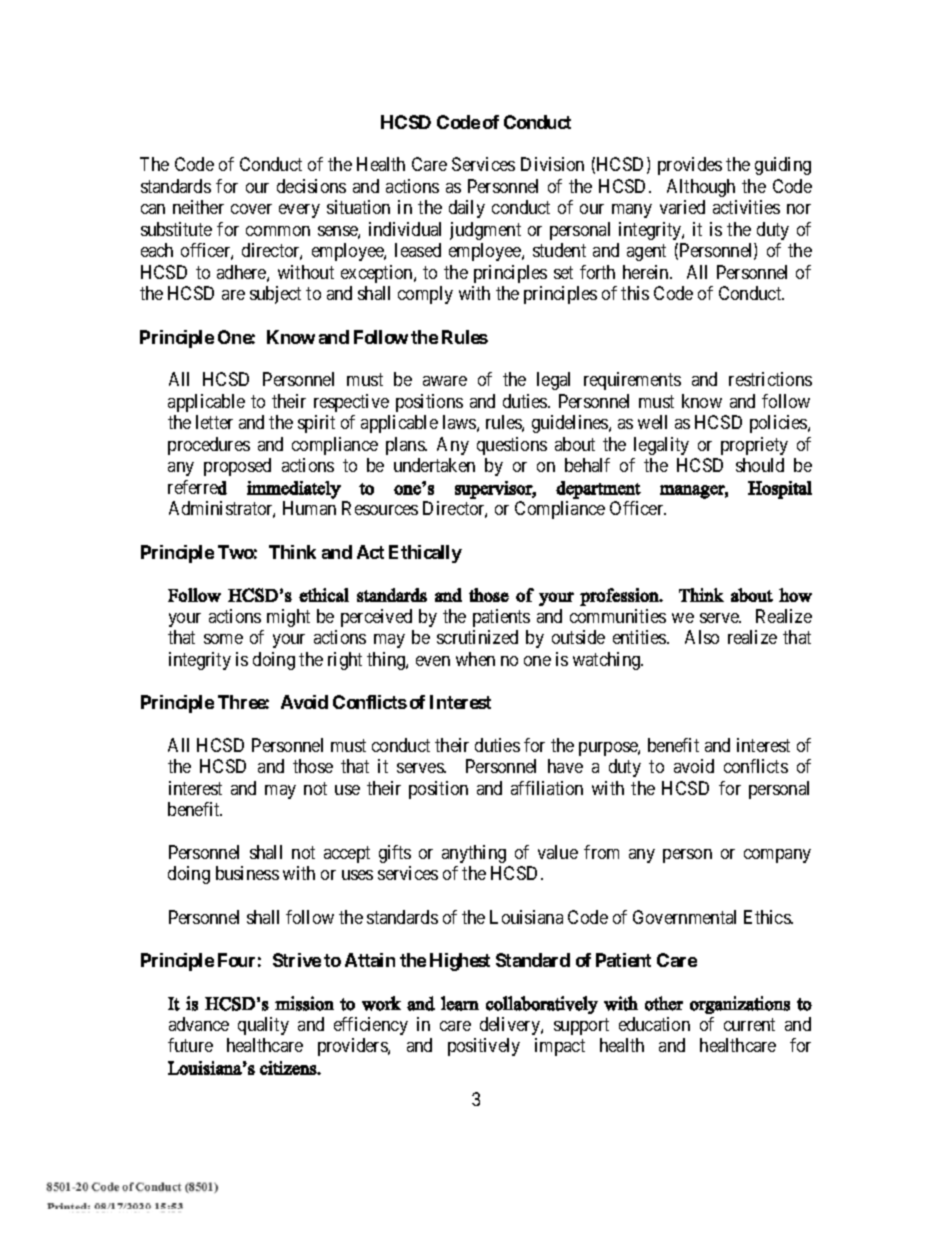 The width and height of the screenshot is (952, 1233). What do you see at coordinates (701, 188) in the screenshot?
I see `Although` at bounding box center [701, 188].
